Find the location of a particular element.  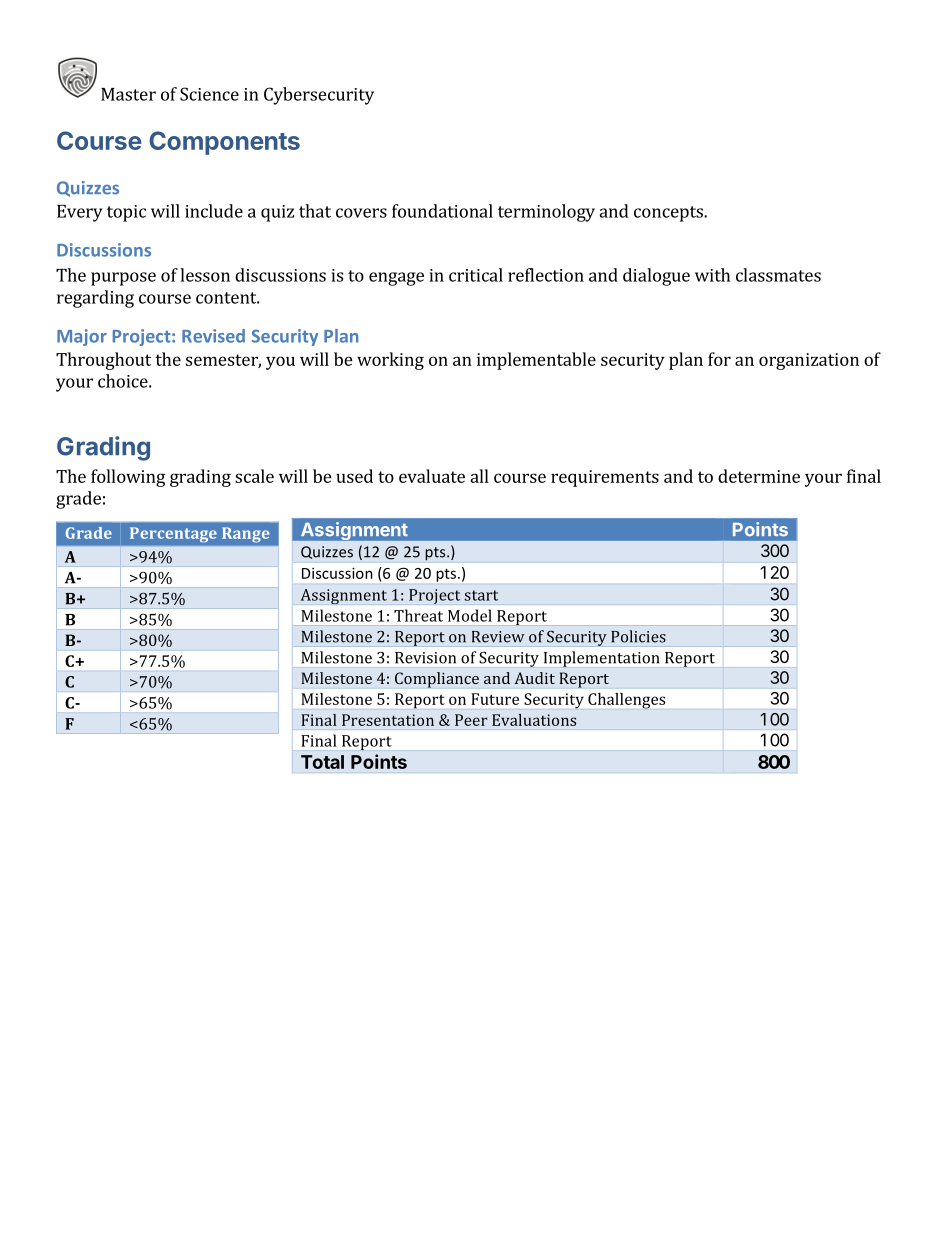

Total is located at coordinates (322, 762).
